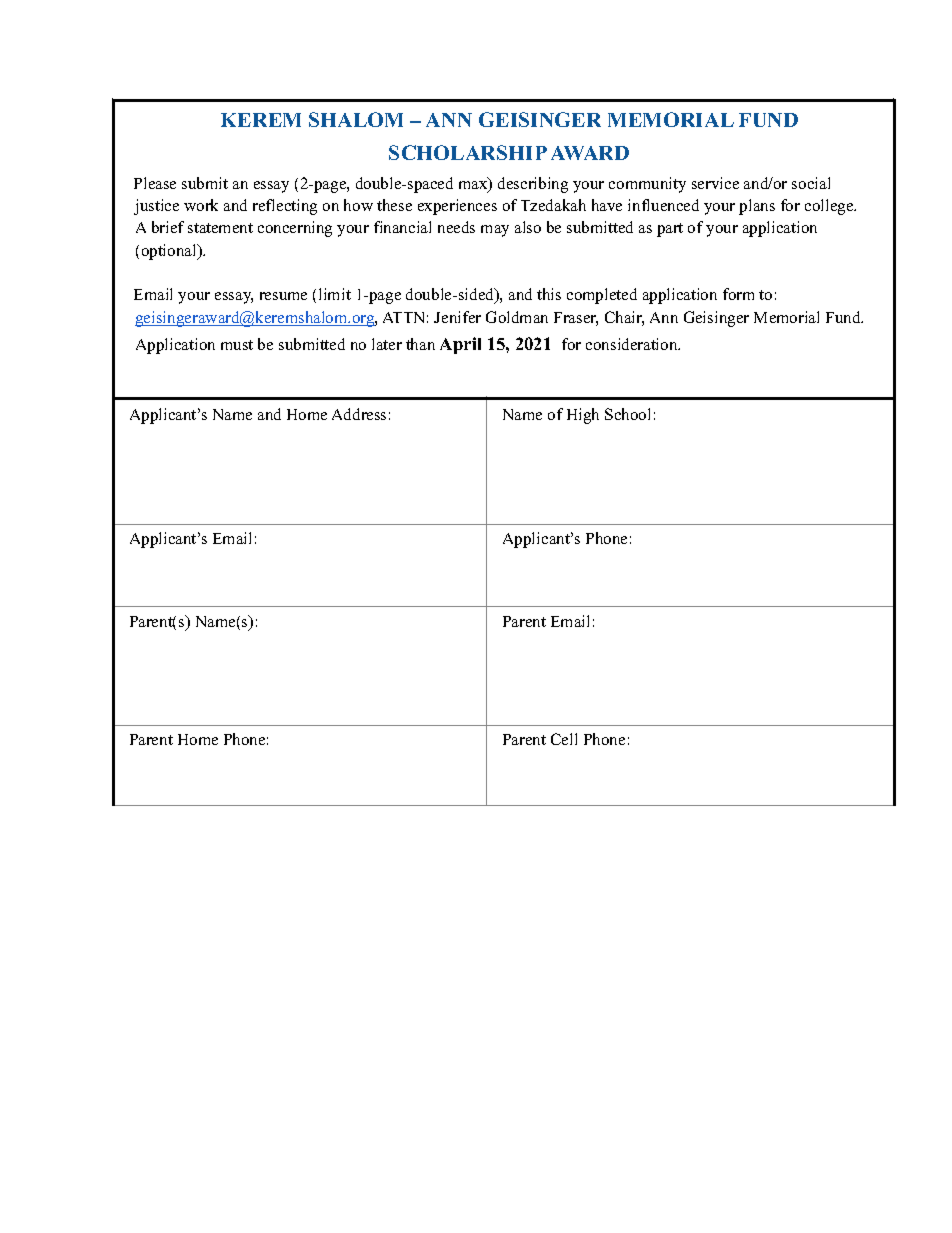 This screenshot has width=952, height=1233. I want to click on consideration, so click(633, 344).
